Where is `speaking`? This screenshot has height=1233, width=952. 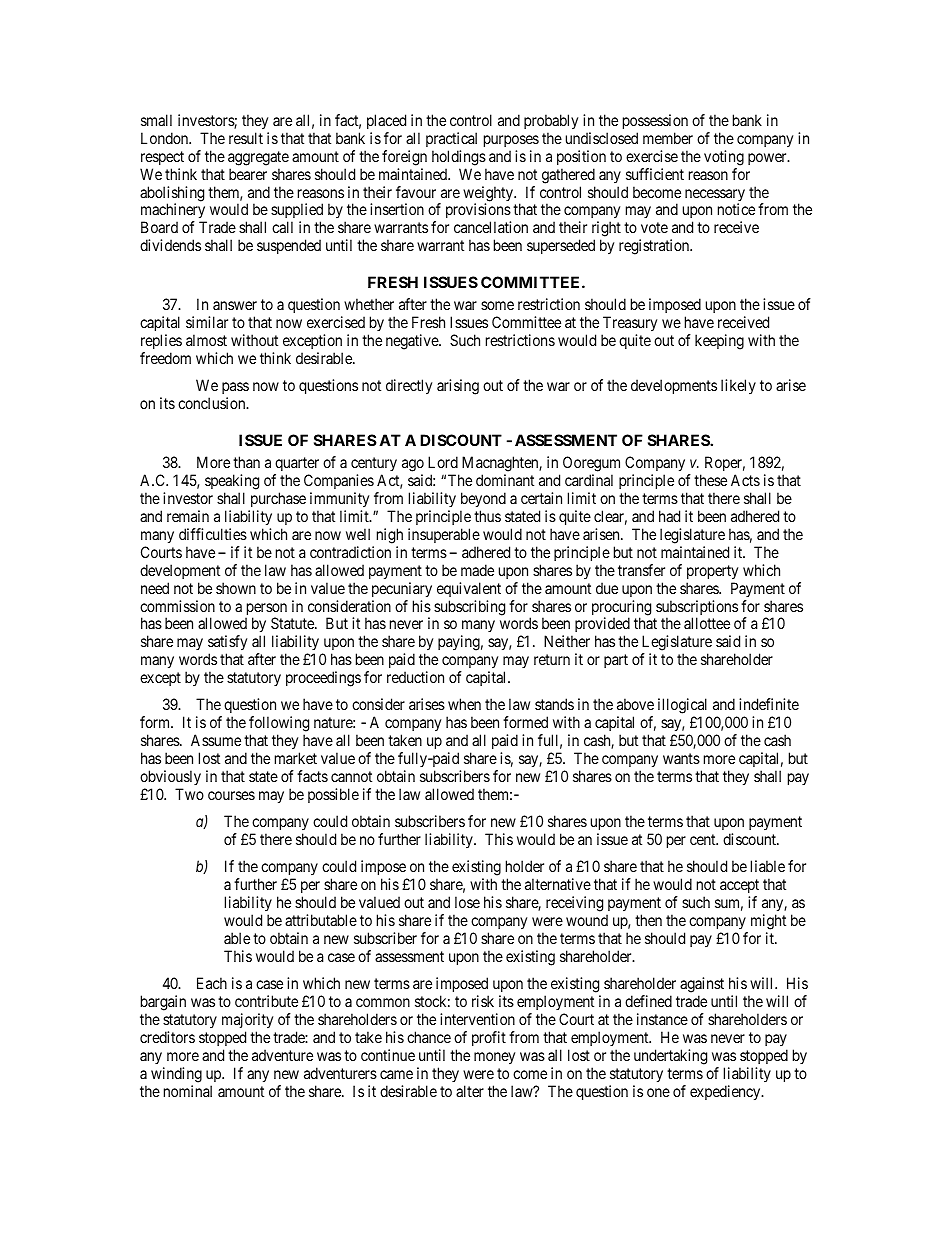
speaking is located at coordinates (232, 483).
